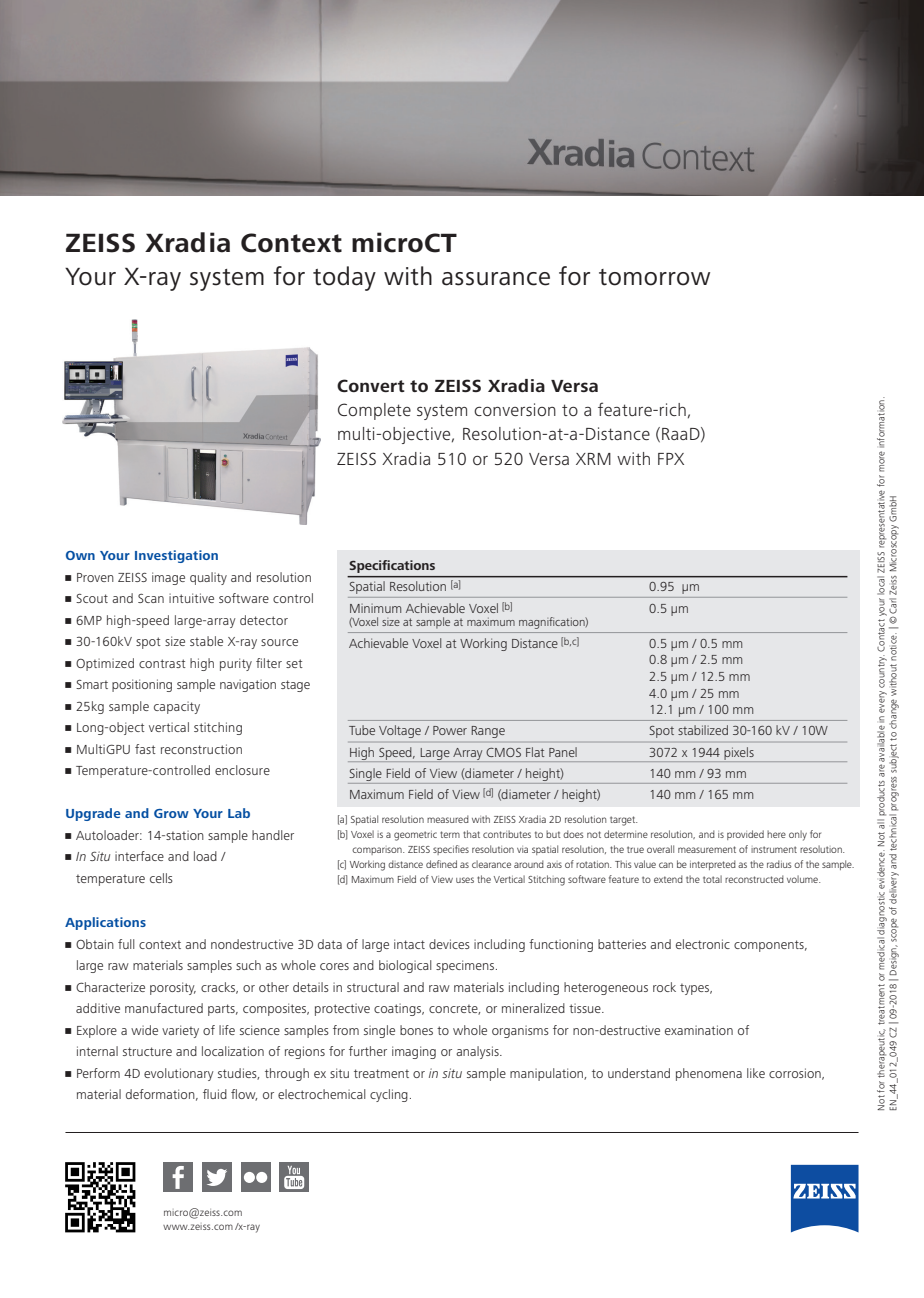 This image has width=924, height=1298. Describe the element at coordinates (703, 730) in the image. I see `stabilized` at that location.
